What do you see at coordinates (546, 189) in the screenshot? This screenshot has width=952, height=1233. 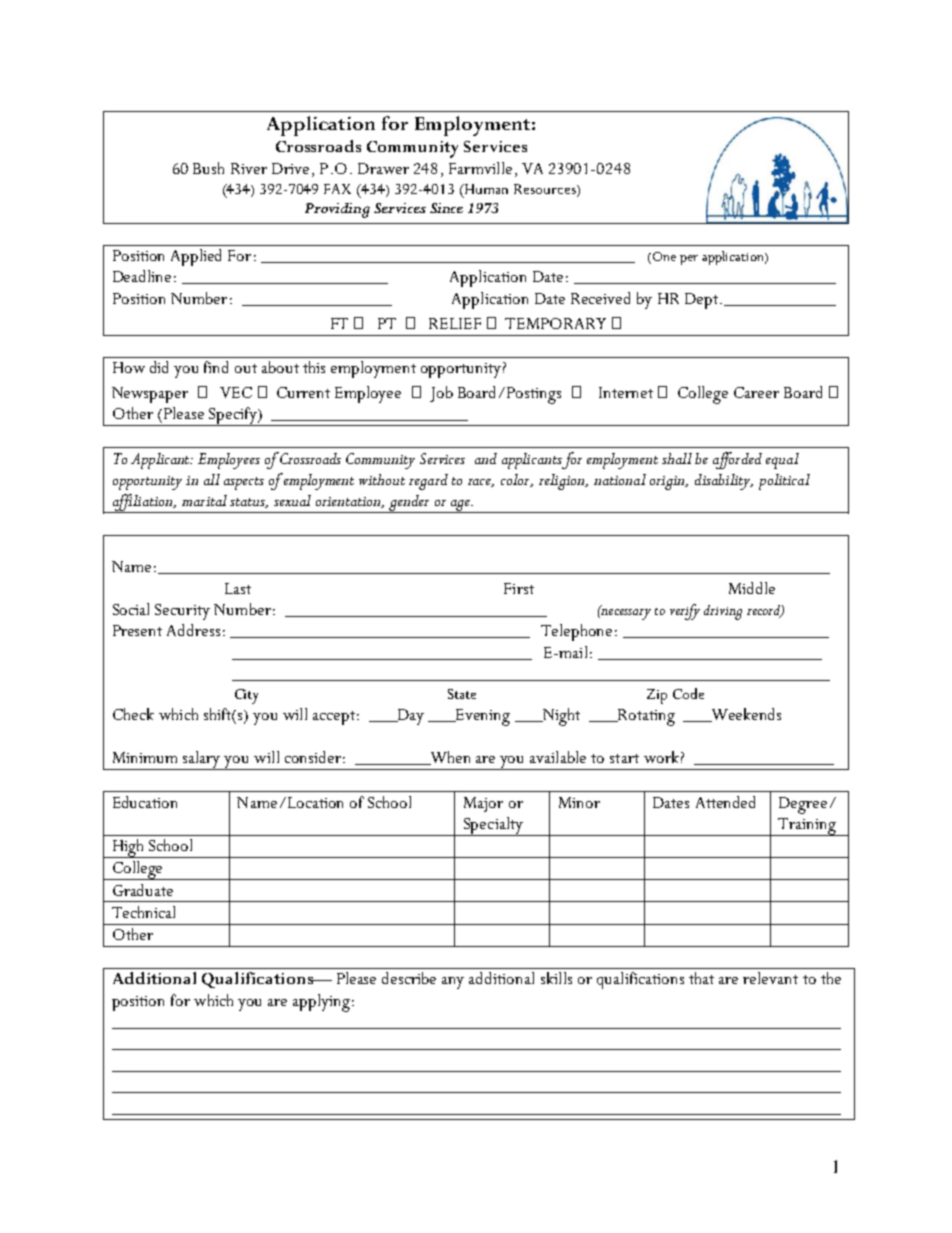 I see `Resources` at bounding box center [546, 189].
